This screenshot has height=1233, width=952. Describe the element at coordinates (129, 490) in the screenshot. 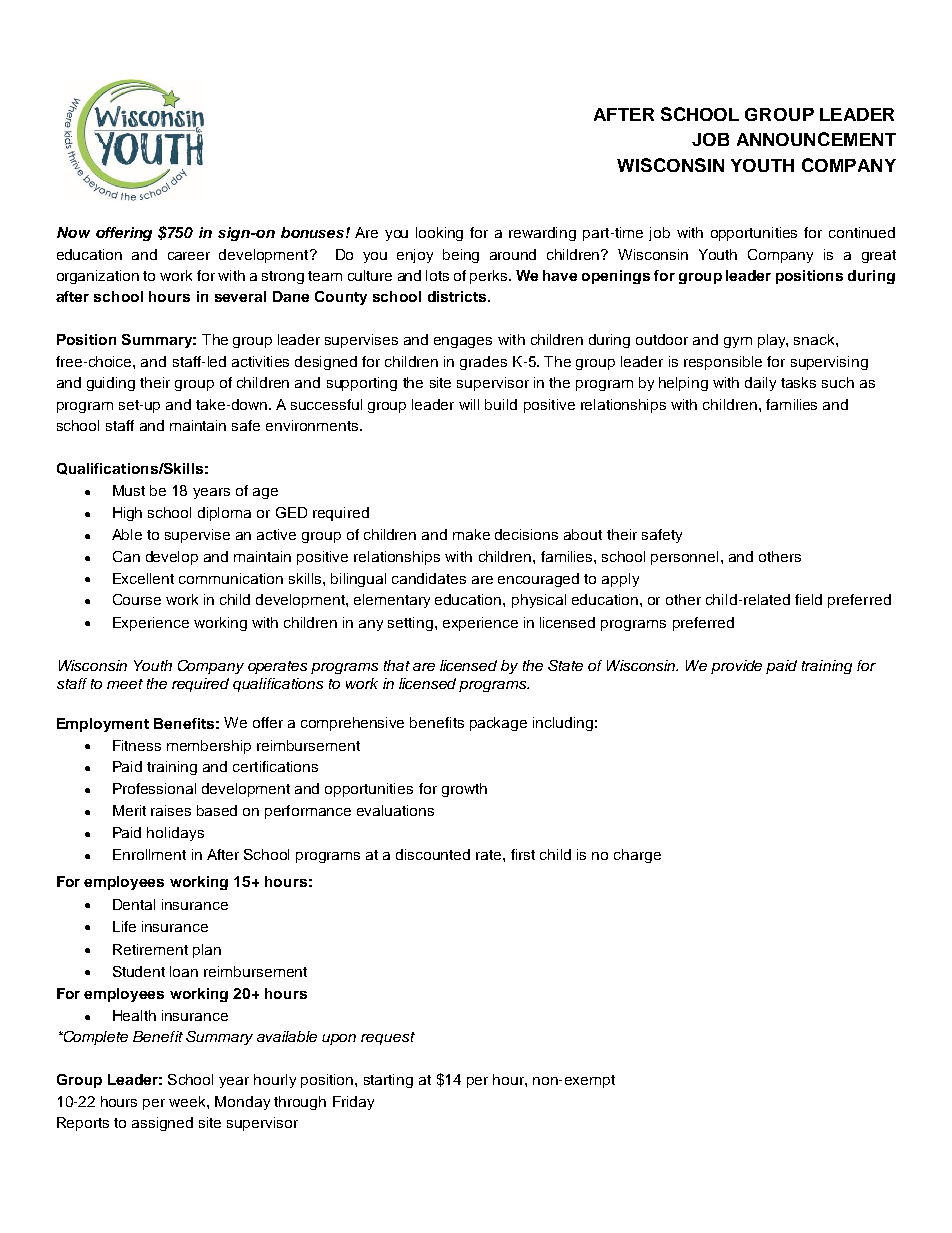

I see `Must` at that location.
